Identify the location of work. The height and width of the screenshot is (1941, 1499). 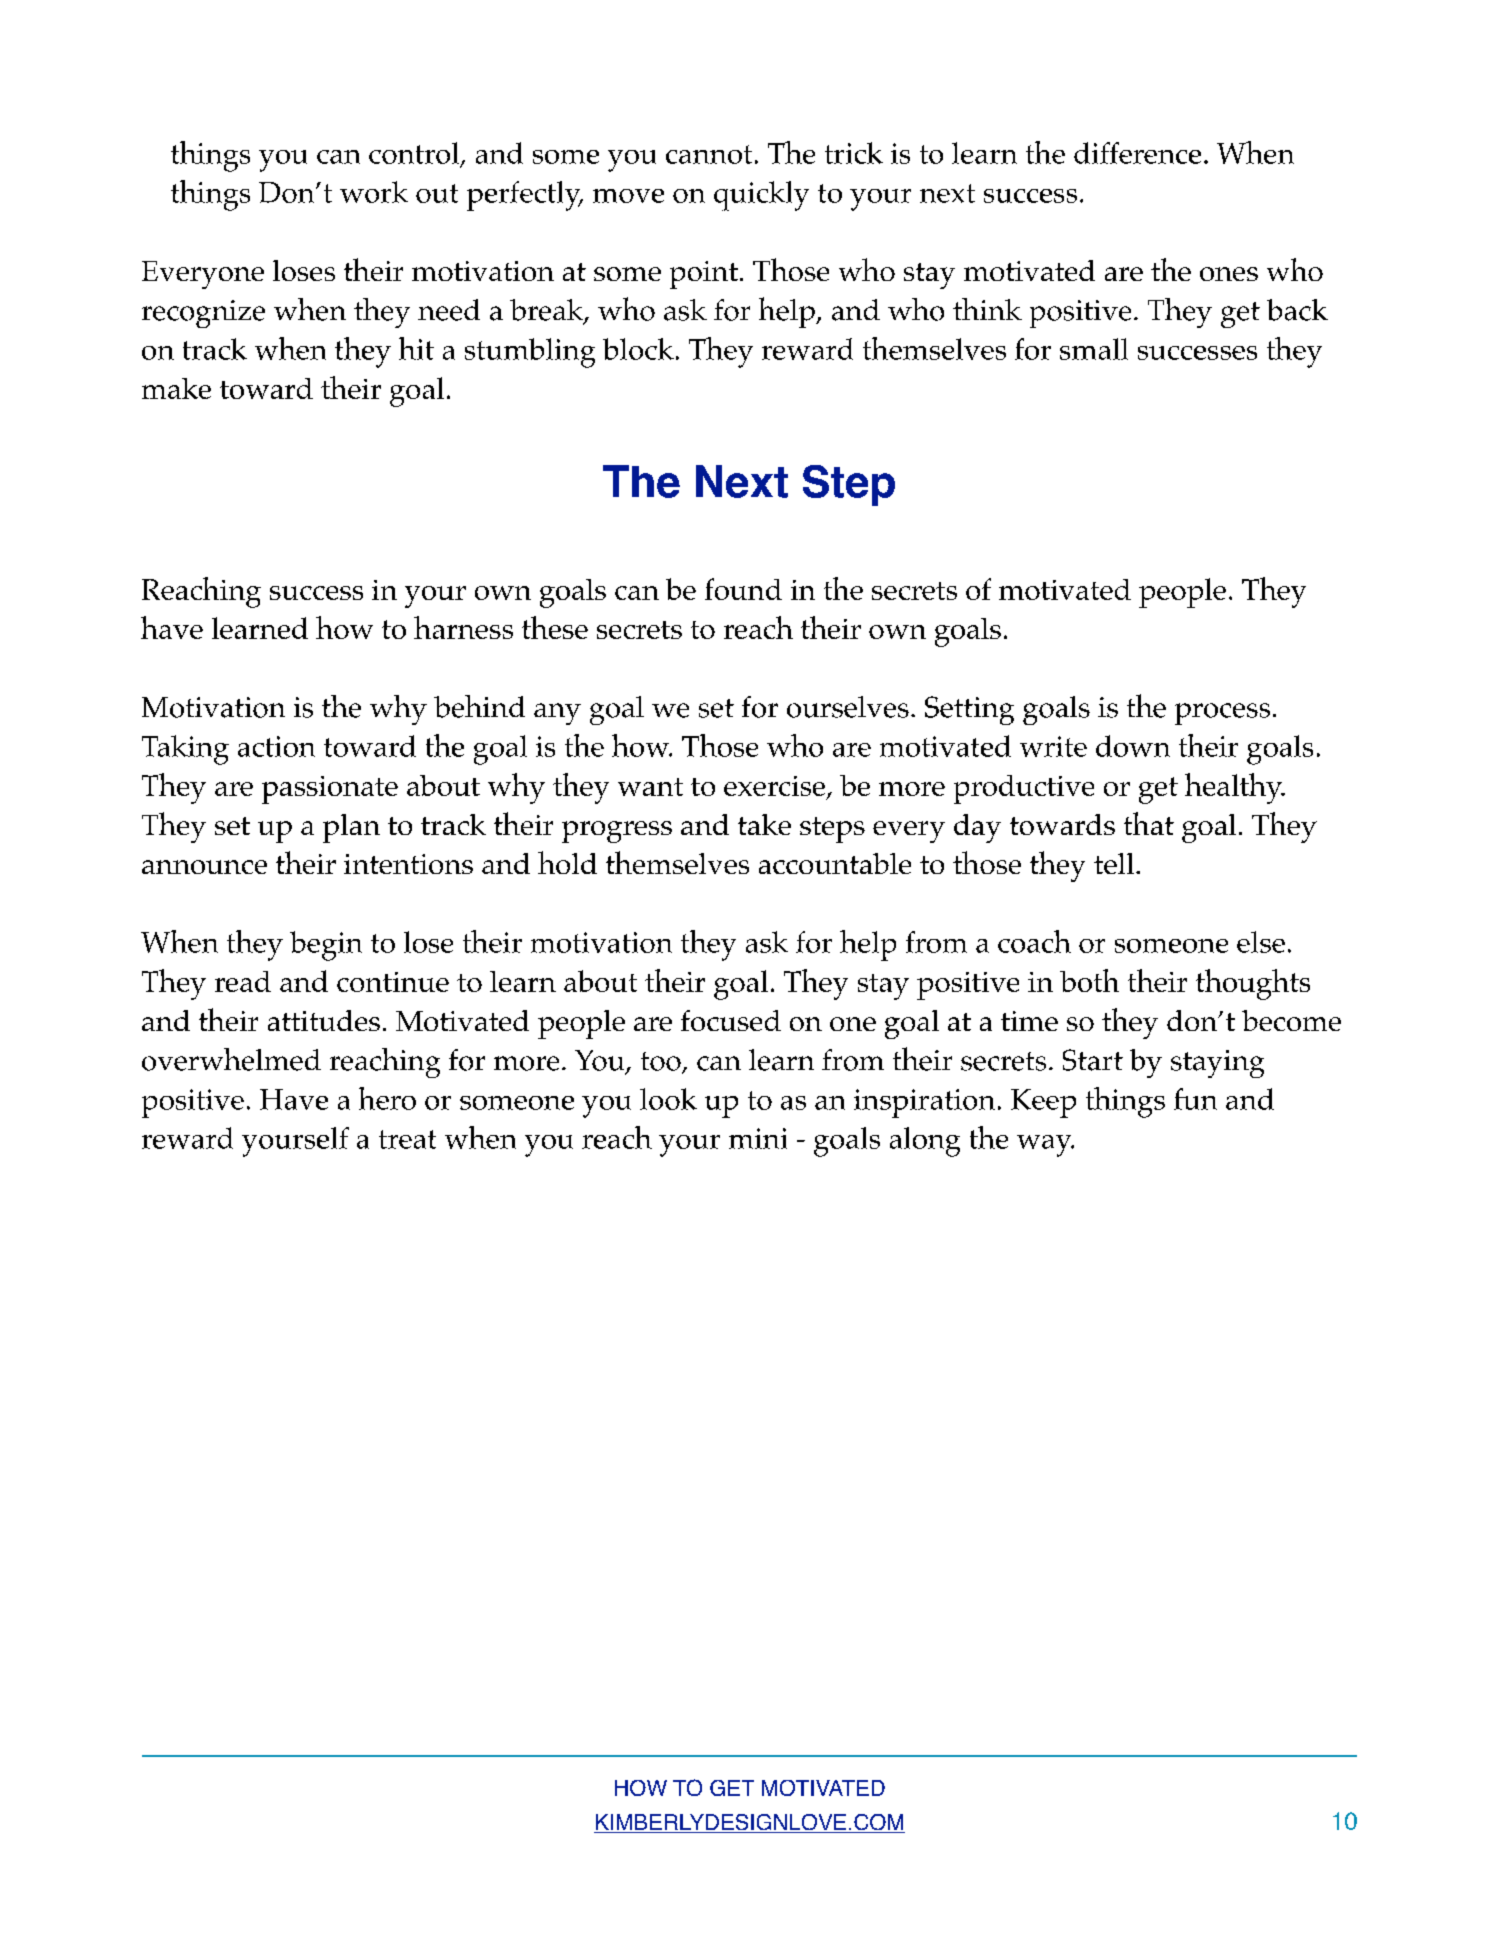
(374, 192).
